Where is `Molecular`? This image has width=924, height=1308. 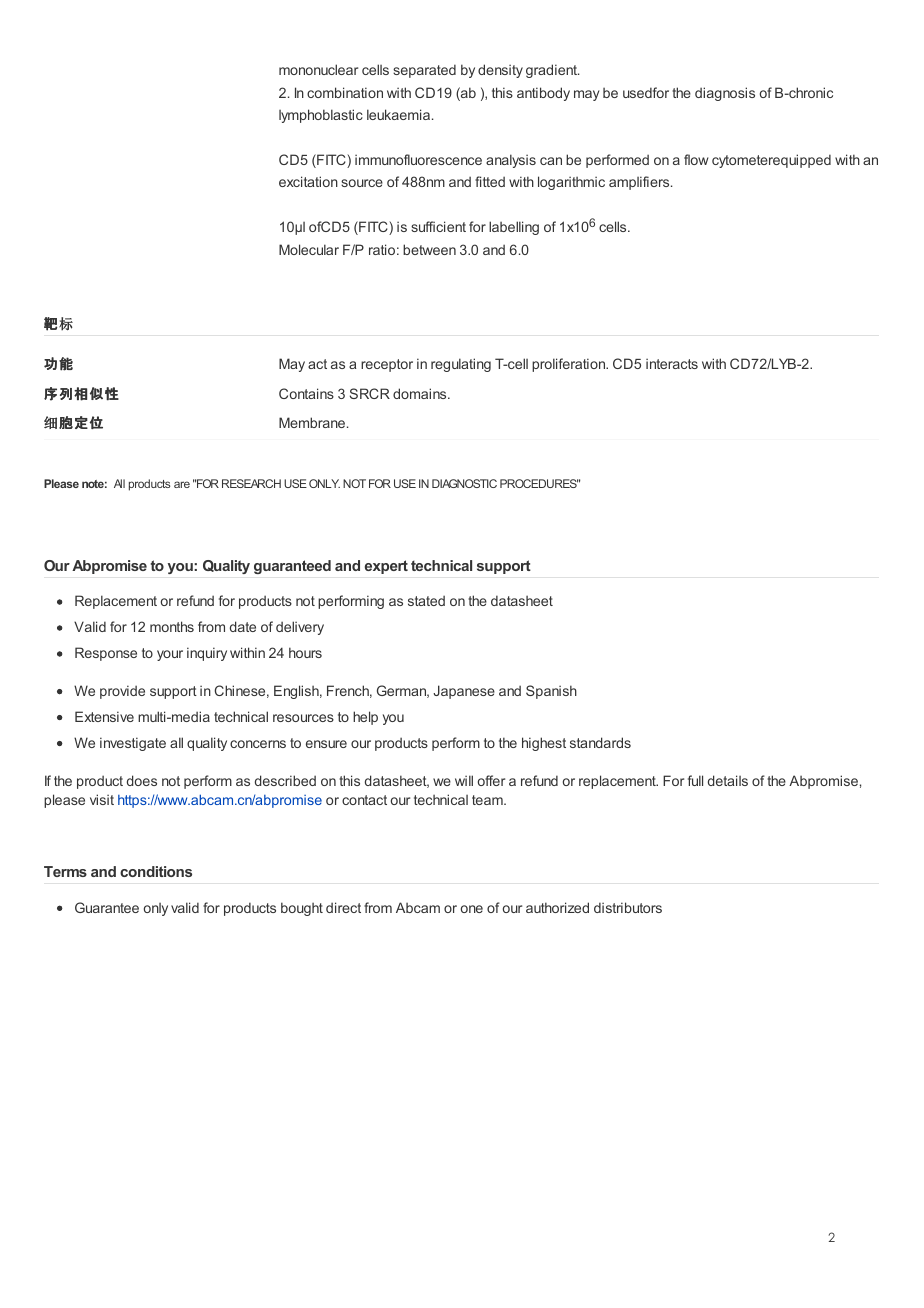
Molecular is located at coordinates (309, 249).
